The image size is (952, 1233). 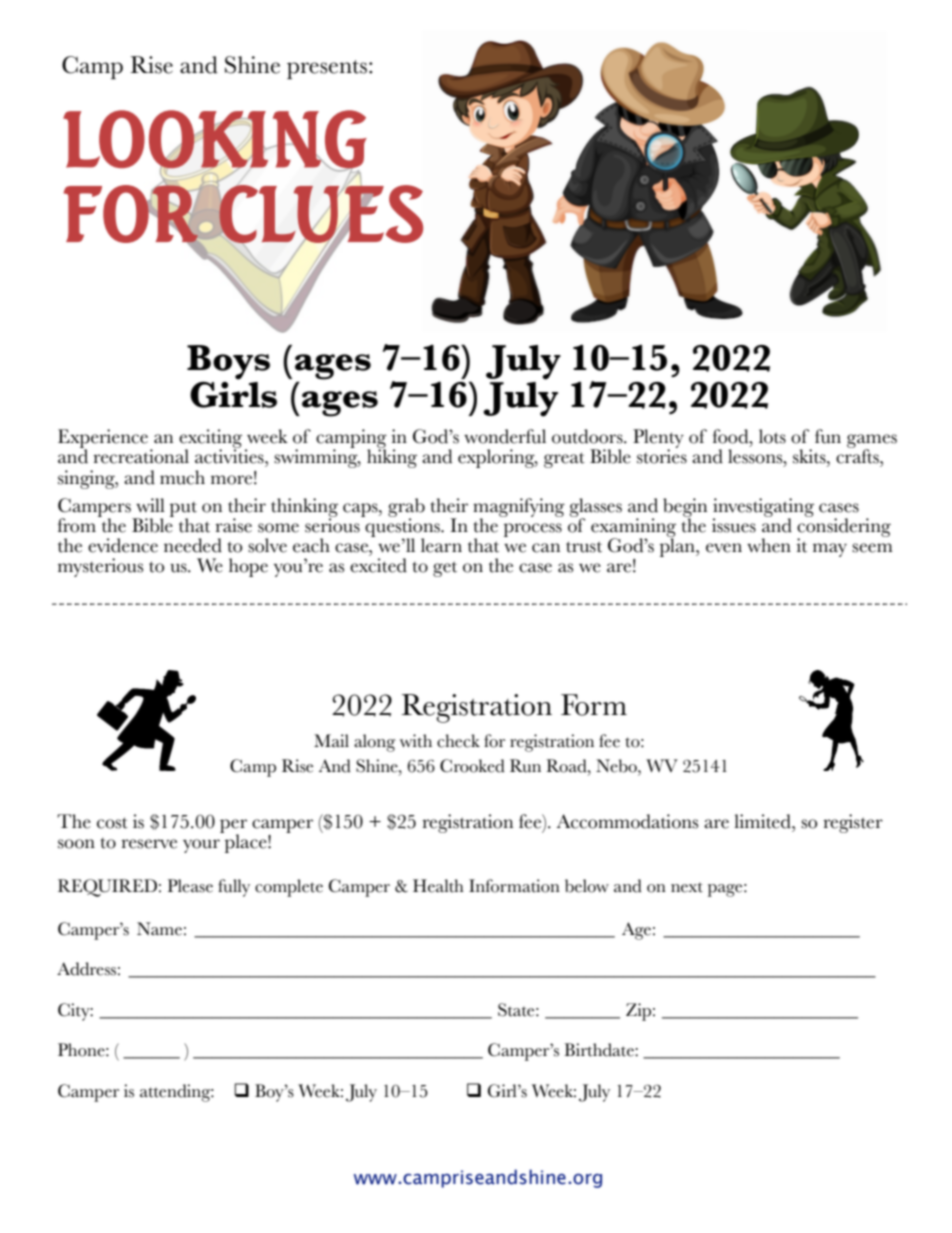 I want to click on limited, so click(x=763, y=821).
